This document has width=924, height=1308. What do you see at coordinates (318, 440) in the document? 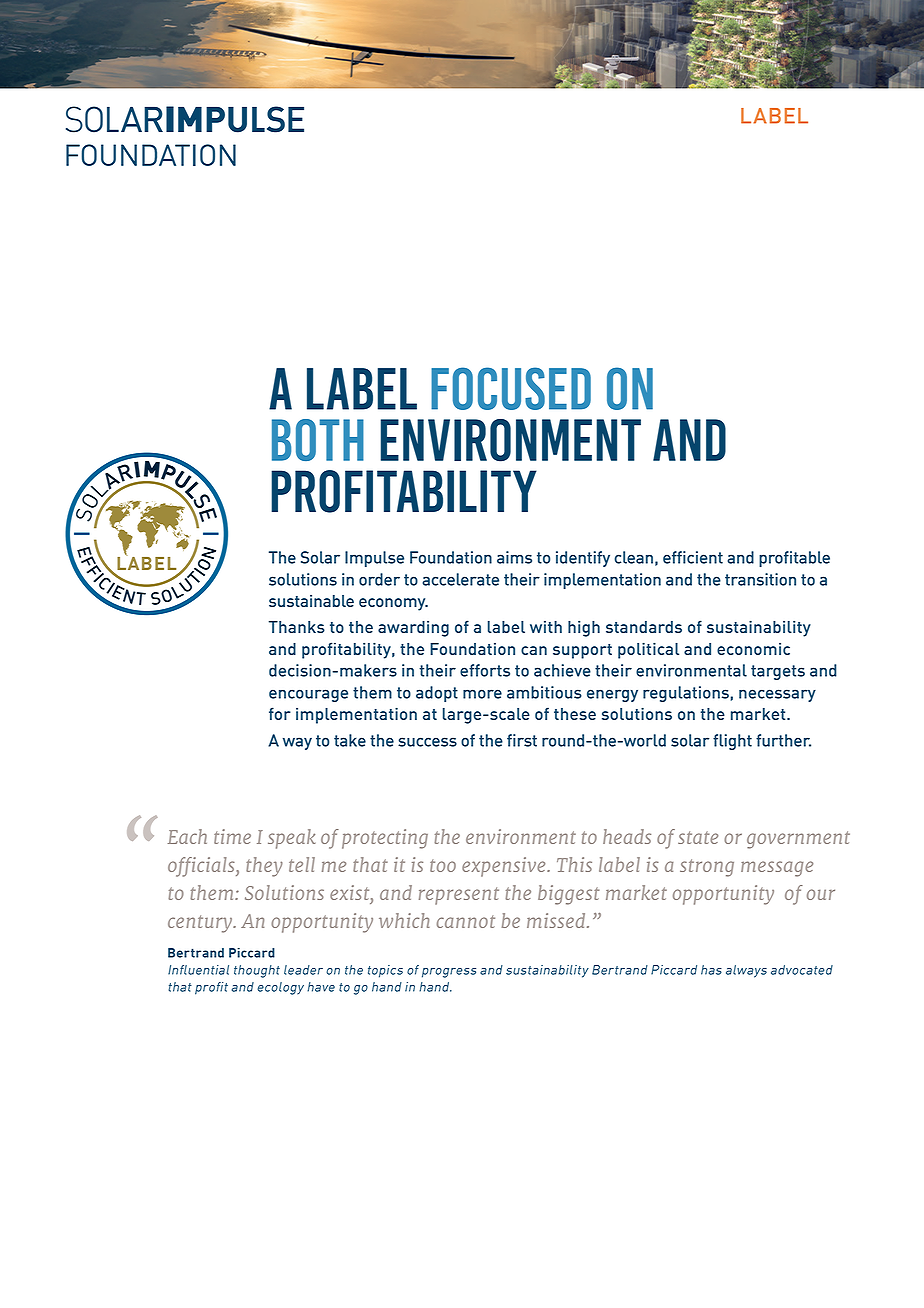
I see `BOTH` at bounding box center [318, 440].
